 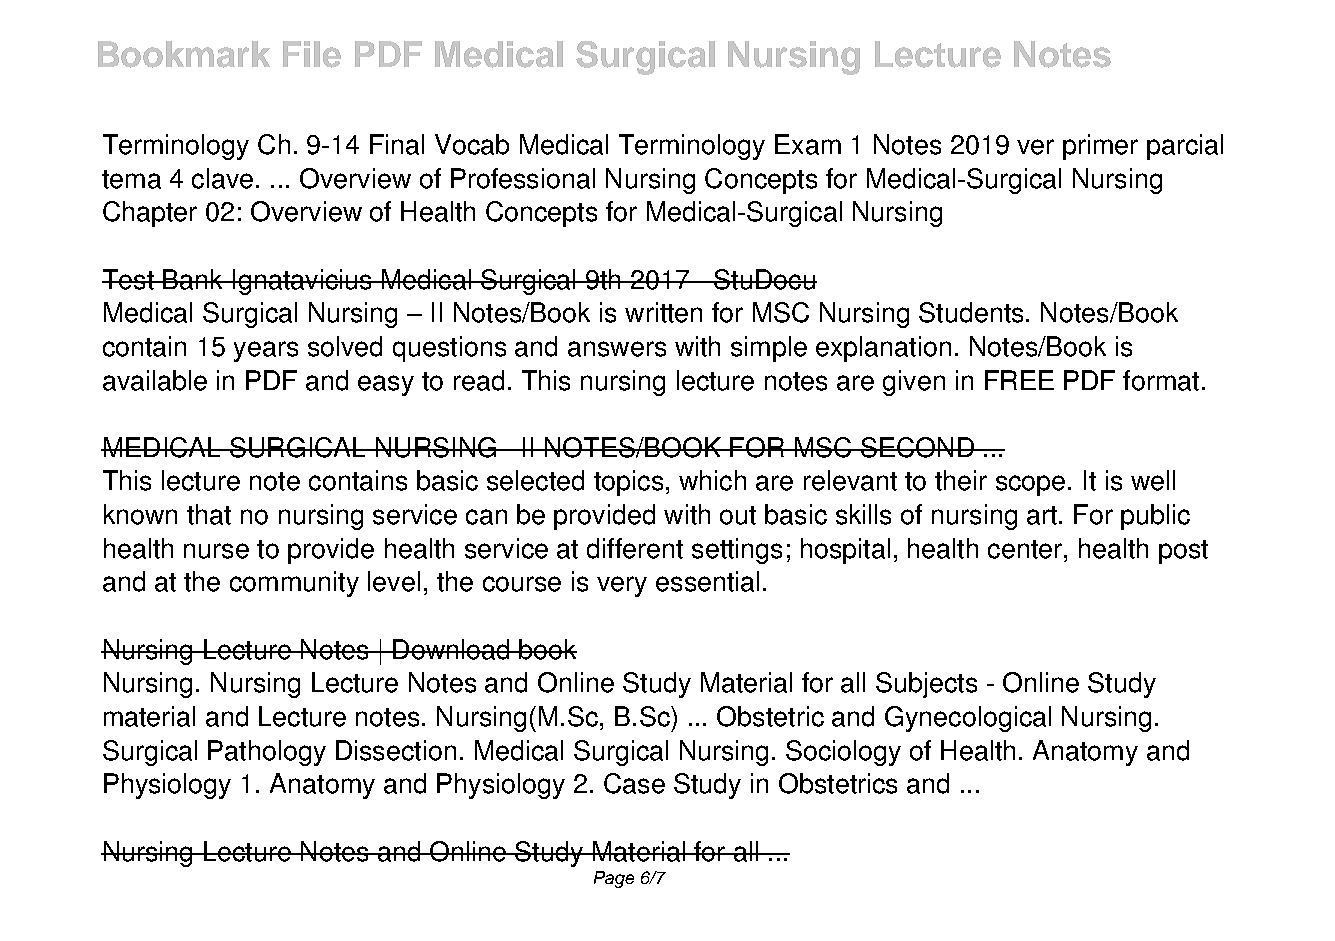 I want to click on File, so click(x=312, y=54).
